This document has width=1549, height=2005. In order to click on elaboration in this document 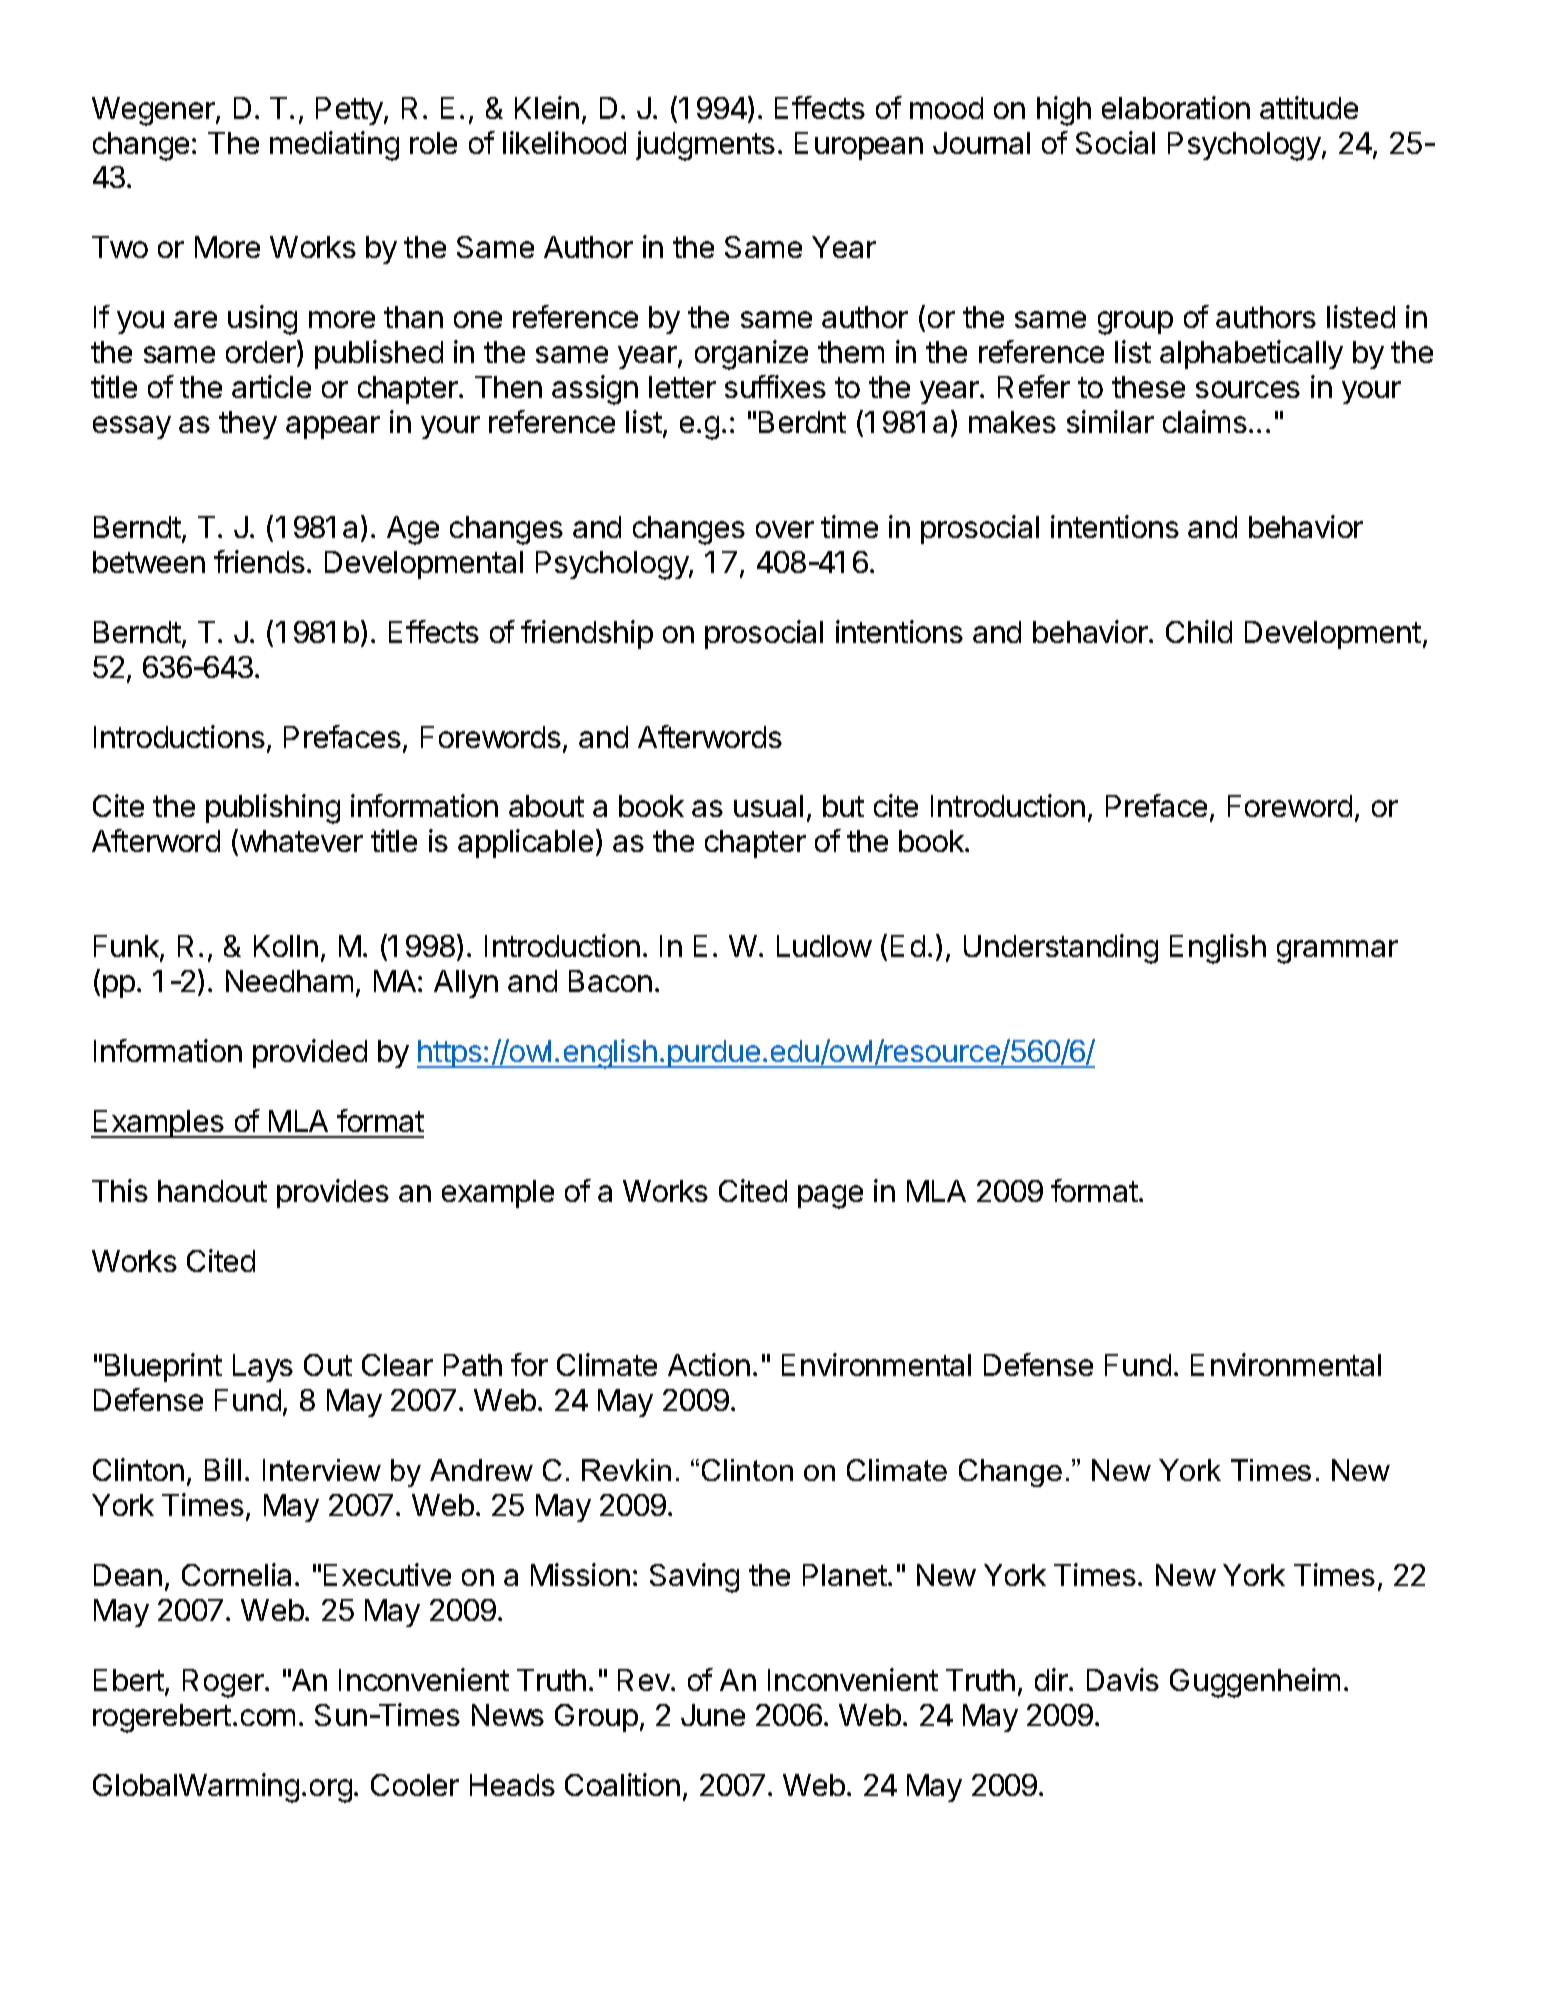, I will do `click(1176, 107)`.
